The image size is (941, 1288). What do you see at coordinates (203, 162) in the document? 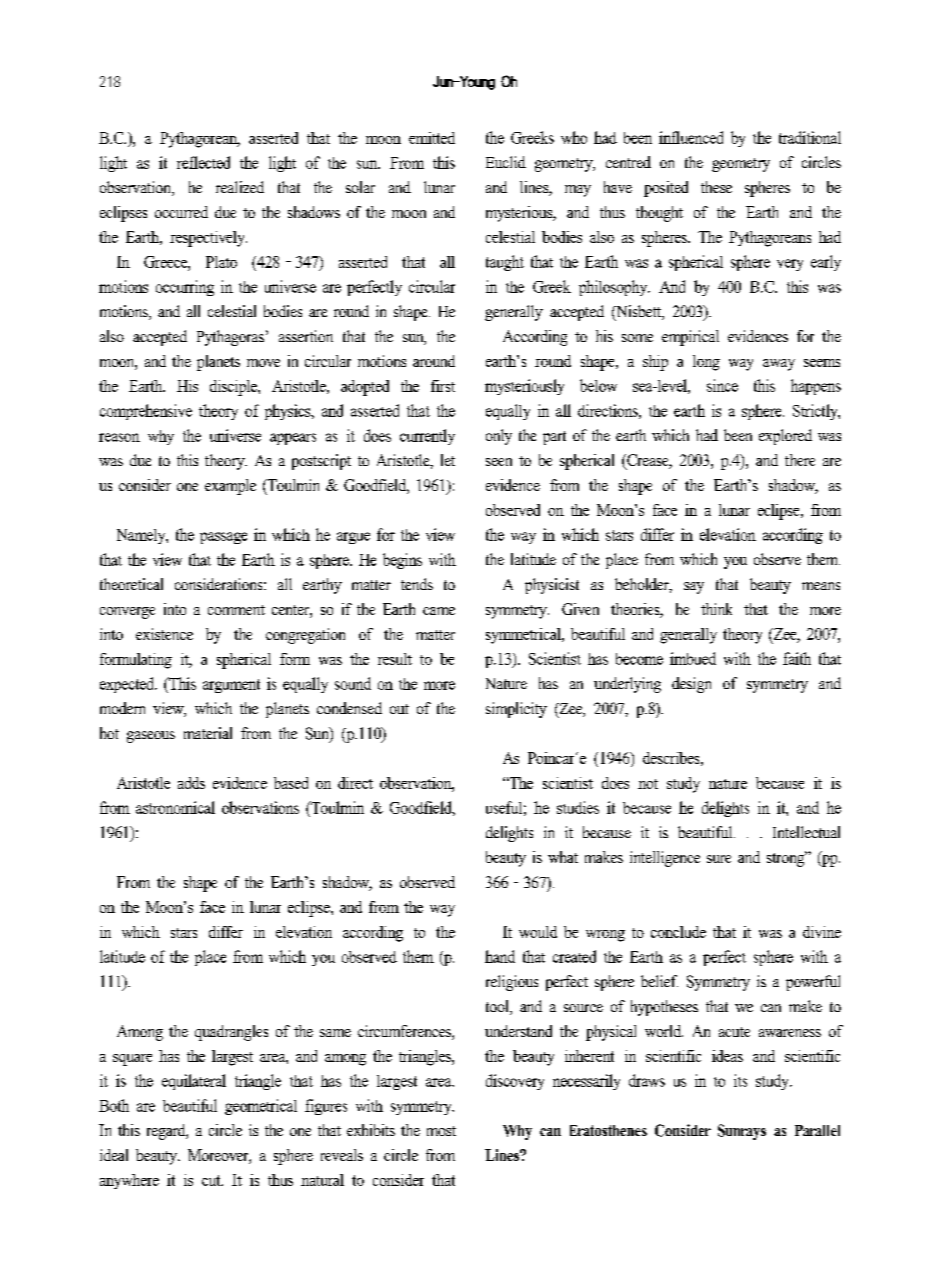
I see `reflected` at bounding box center [203, 162].
